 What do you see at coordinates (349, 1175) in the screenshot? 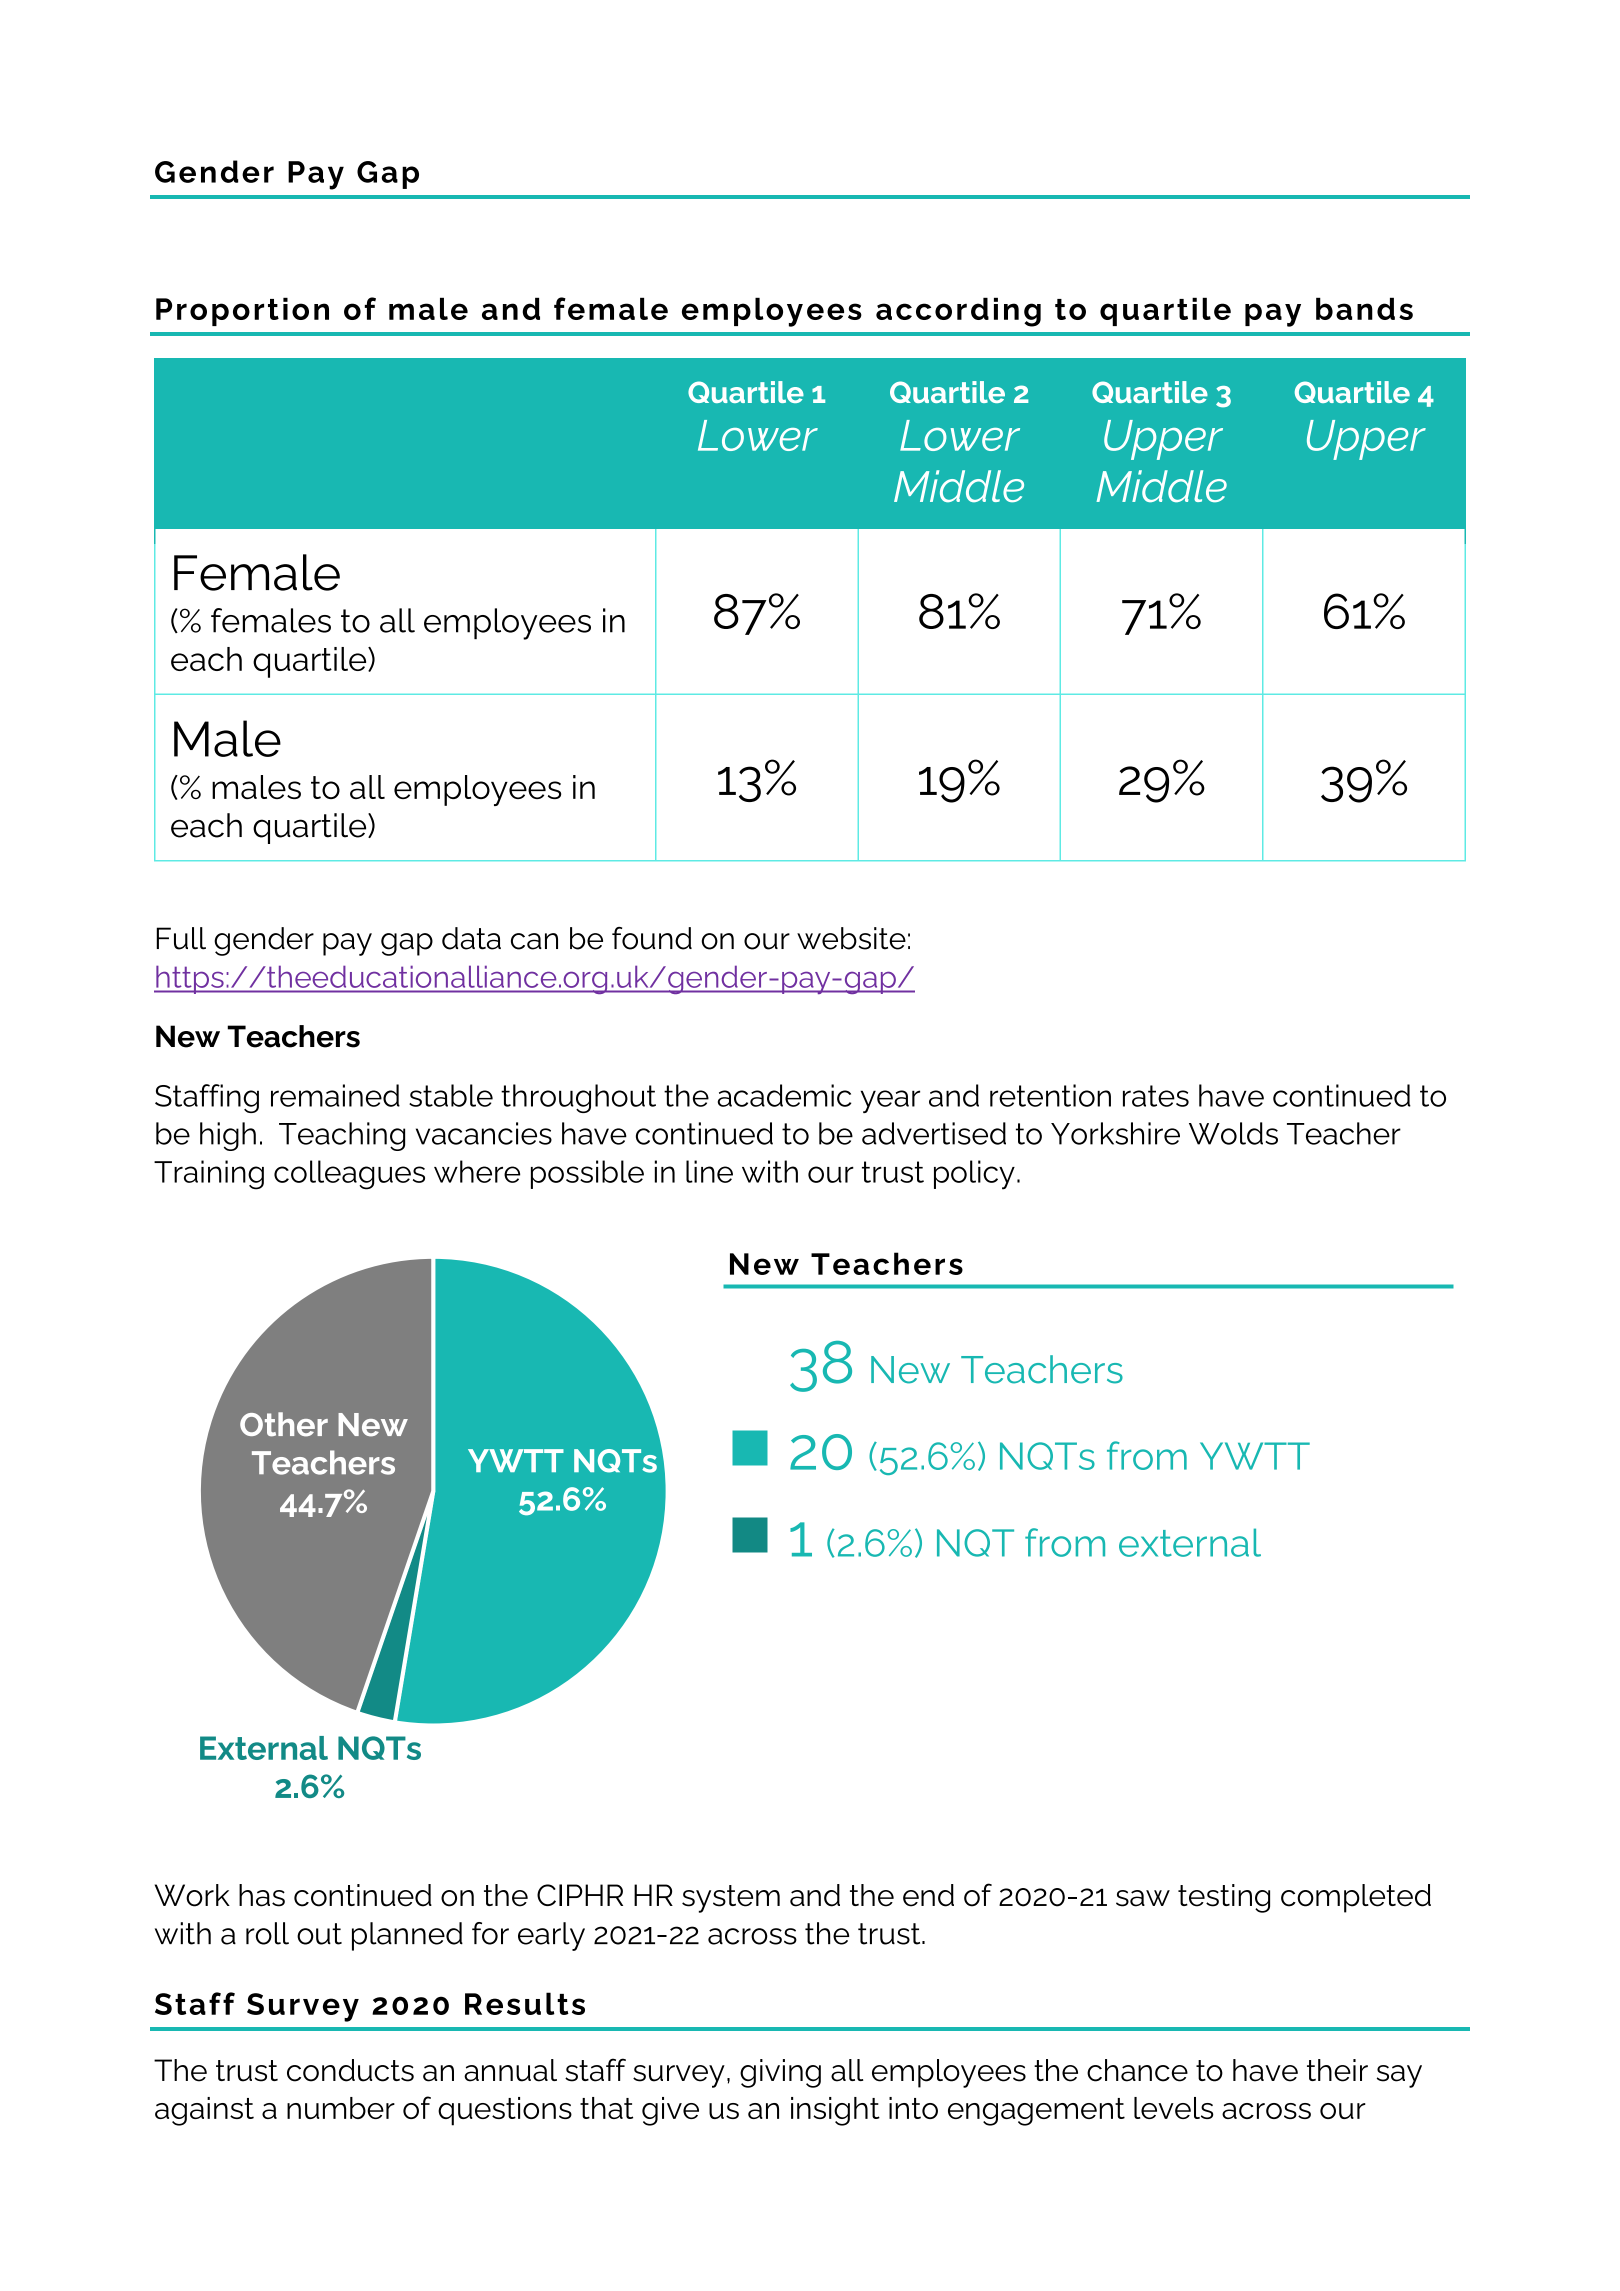
I see `colleagues` at bounding box center [349, 1175].
